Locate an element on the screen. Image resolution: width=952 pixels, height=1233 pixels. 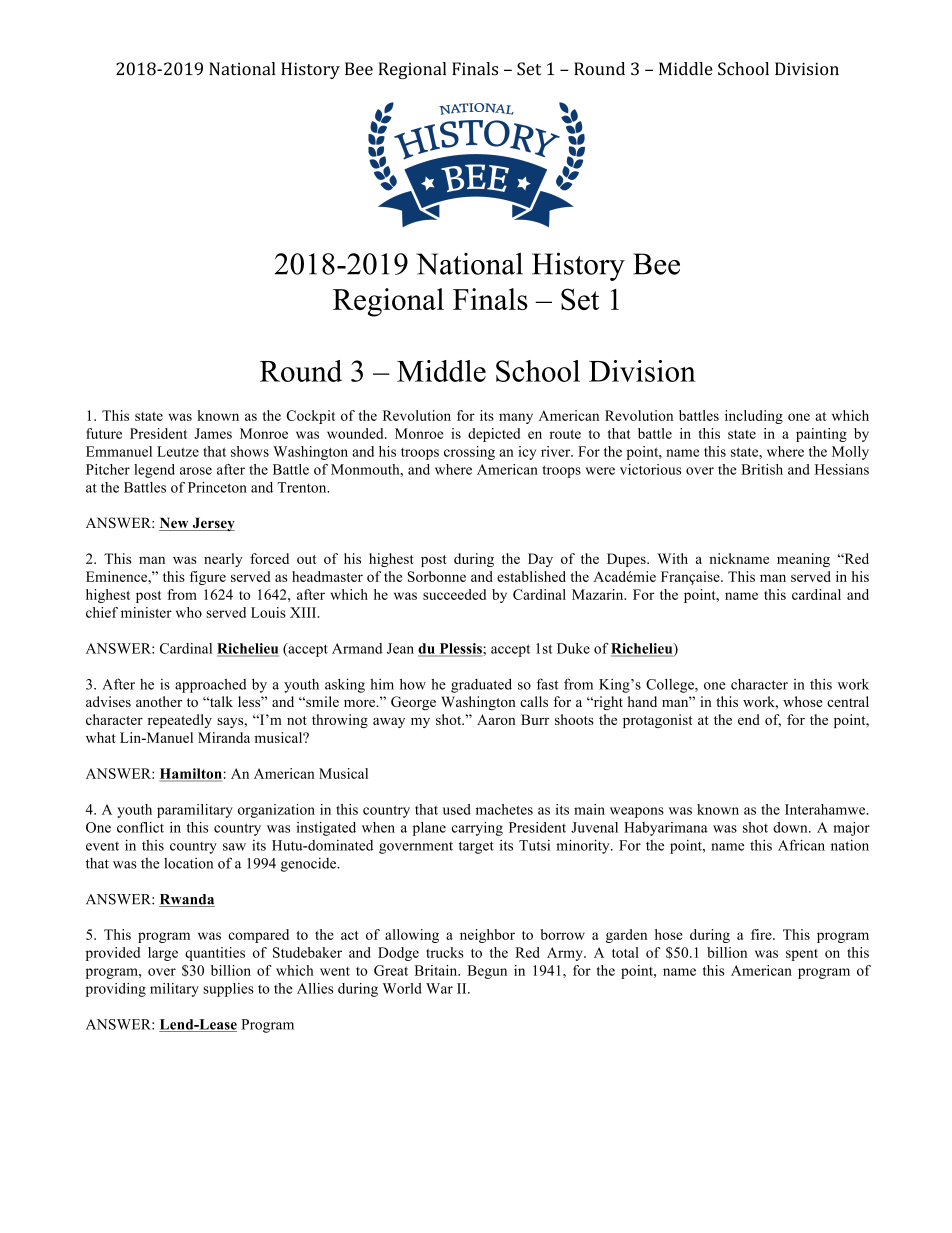
spent is located at coordinates (802, 955).
